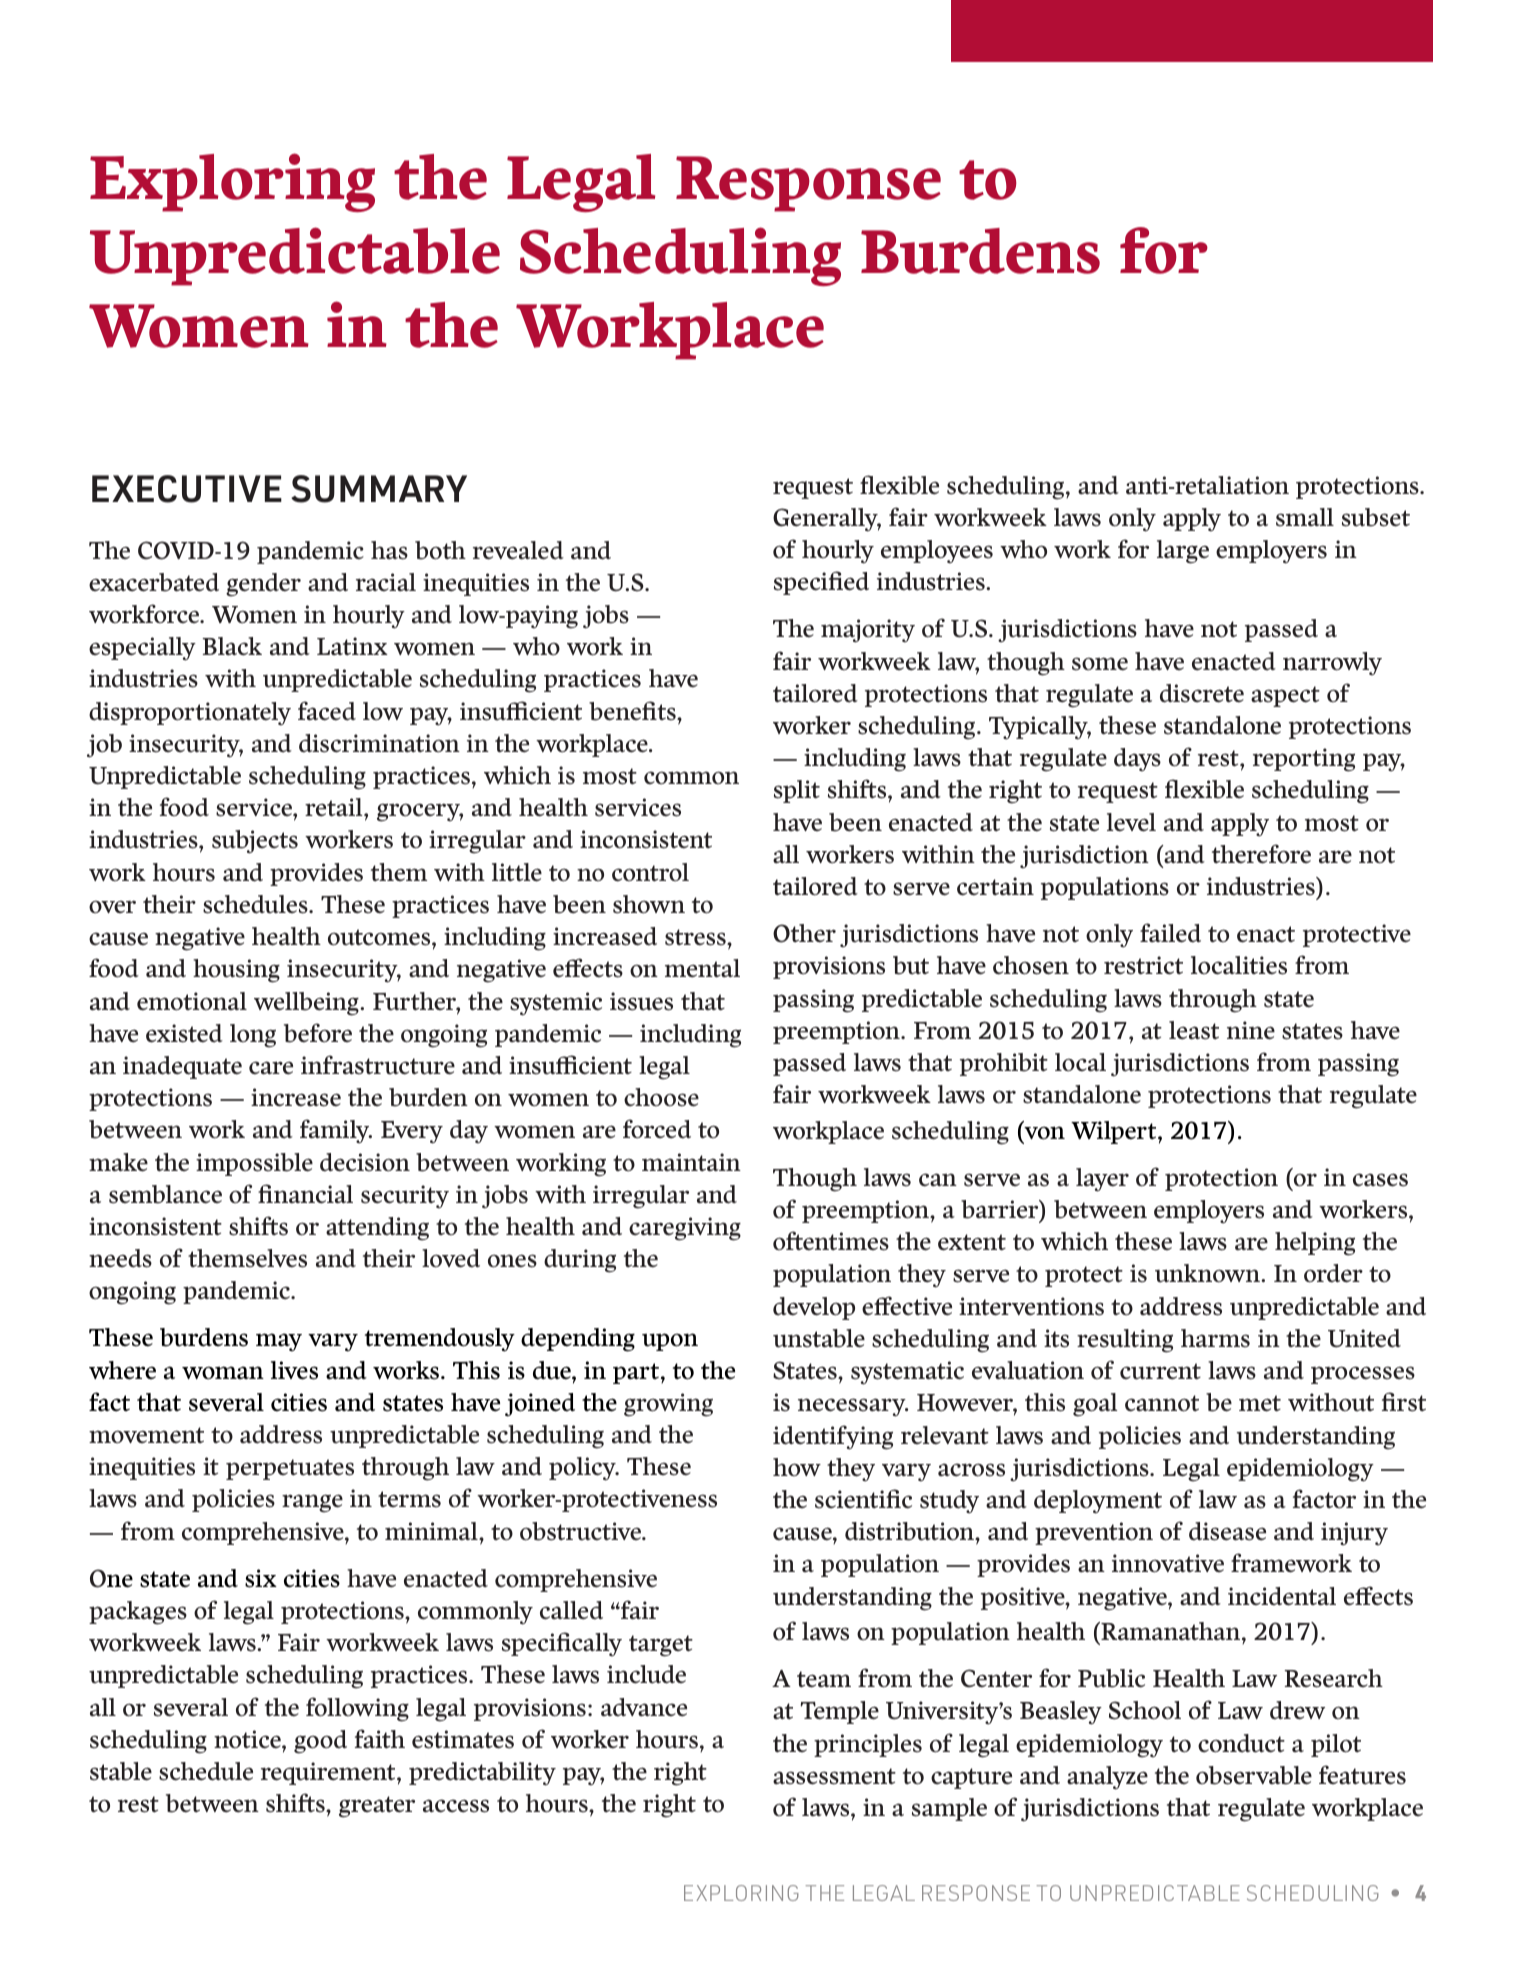  Describe the element at coordinates (263, 585) in the screenshot. I see `gender` at that location.
